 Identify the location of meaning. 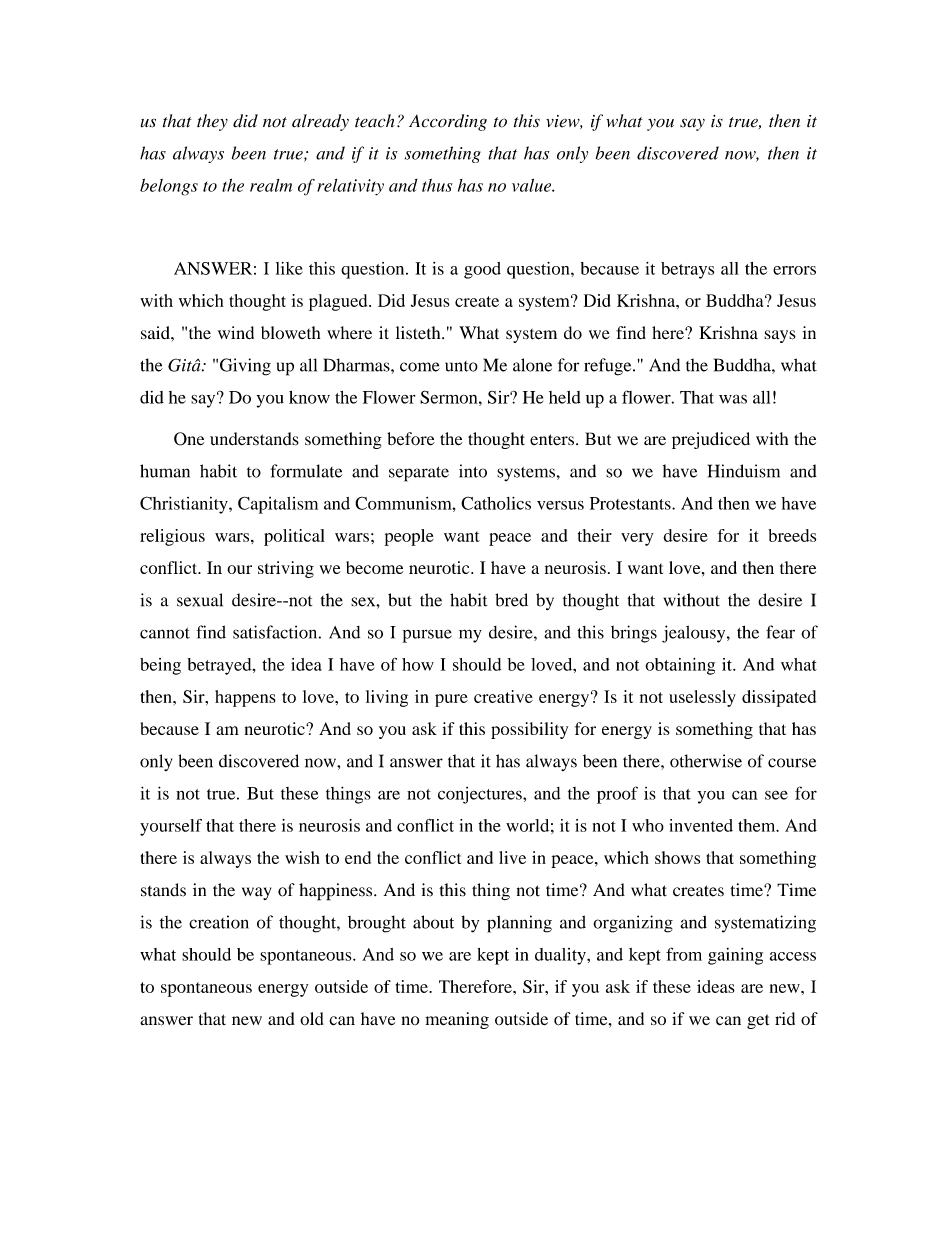
(457, 1020).
